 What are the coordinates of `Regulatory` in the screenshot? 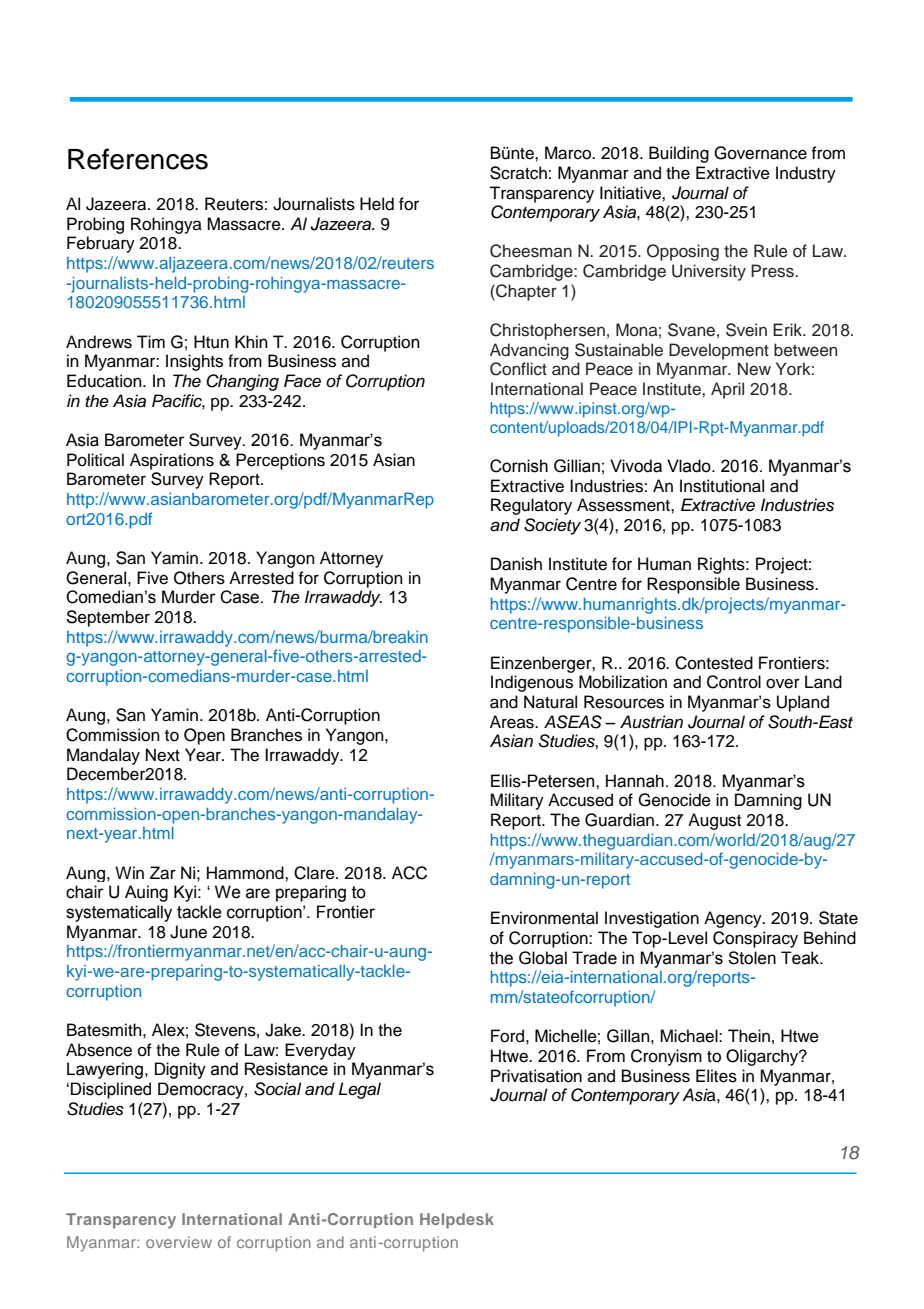 It's located at (531, 506).
